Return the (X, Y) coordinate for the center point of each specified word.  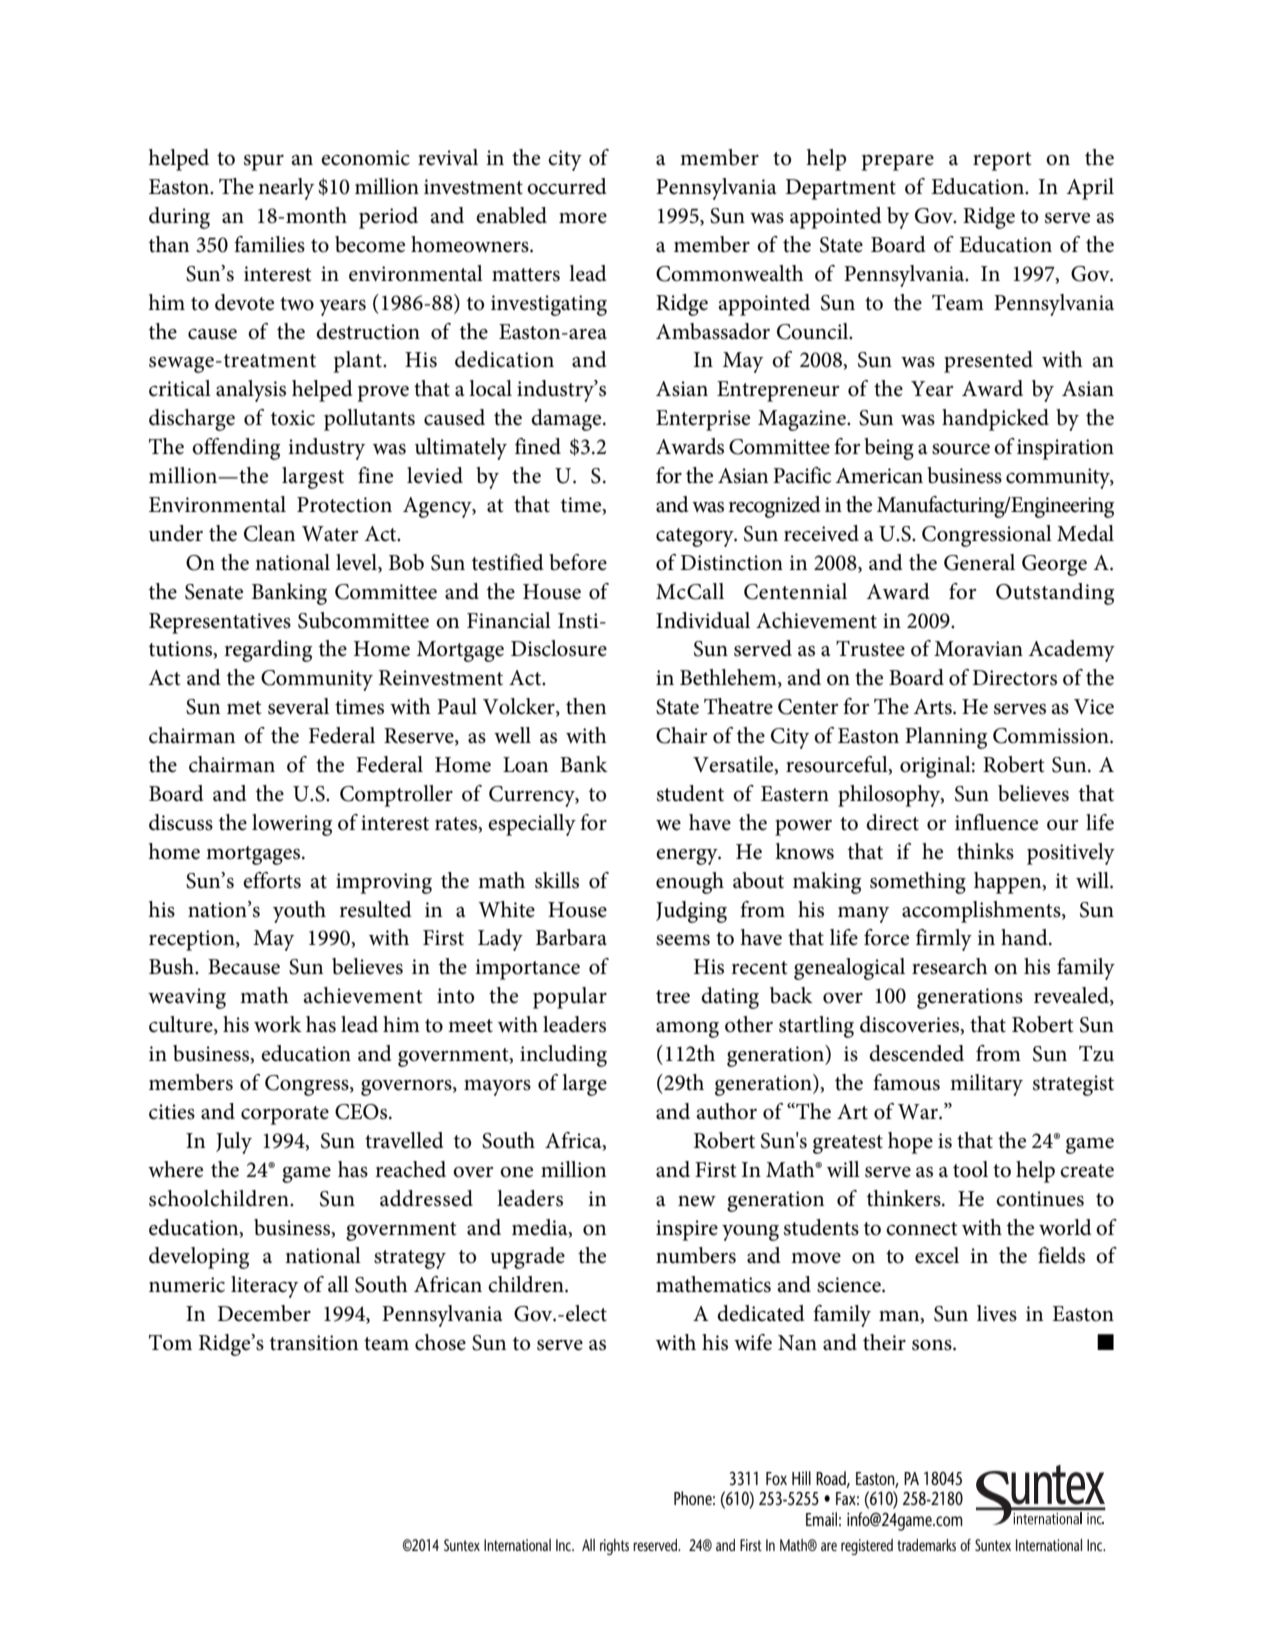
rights (614, 1547)
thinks (985, 851)
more (583, 218)
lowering (292, 825)
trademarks (926, 1545)
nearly (286, 189)
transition (314, 1343)
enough (690, 883)
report (1002, 161)
